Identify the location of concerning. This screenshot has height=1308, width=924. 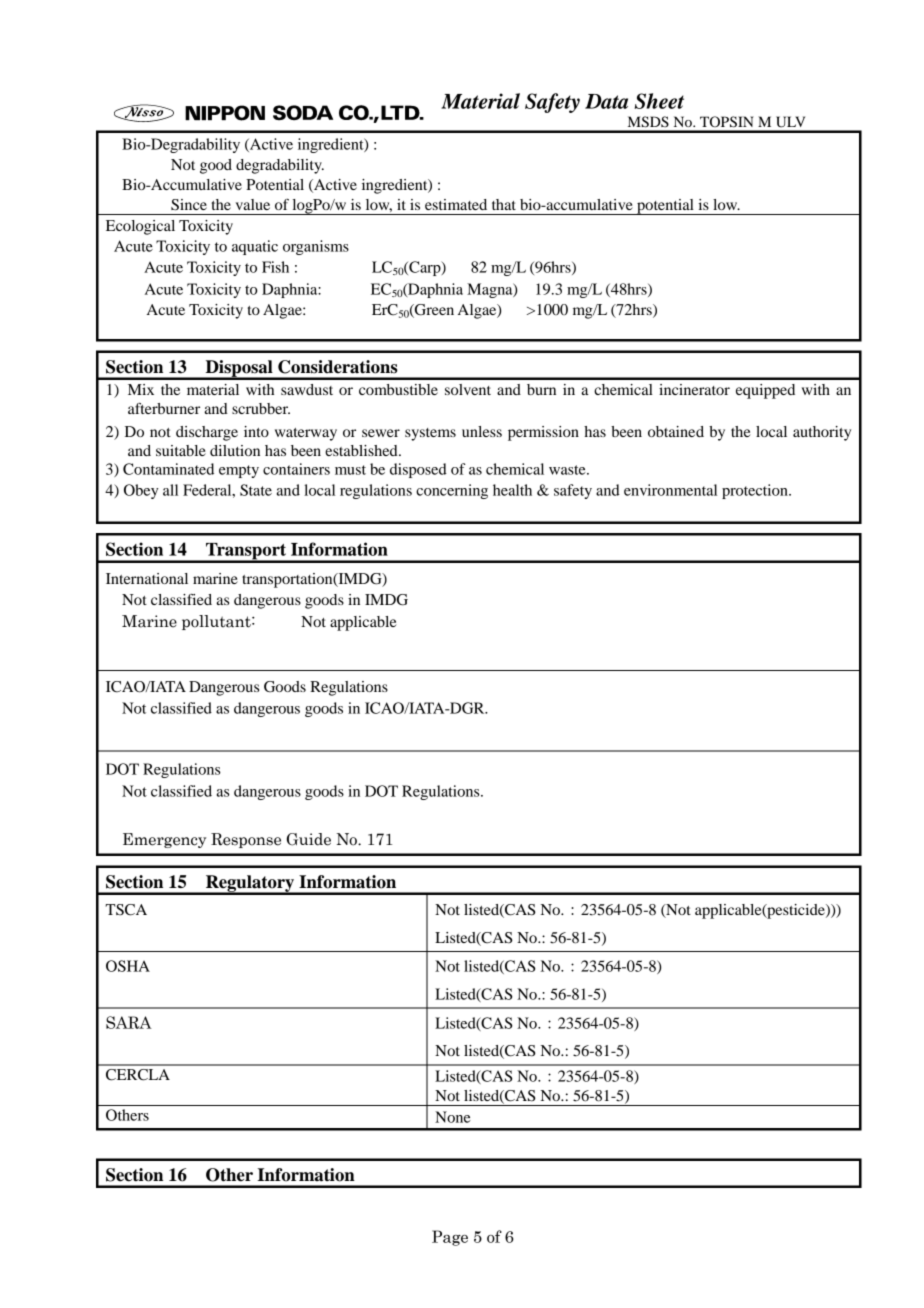
(452, 491).
